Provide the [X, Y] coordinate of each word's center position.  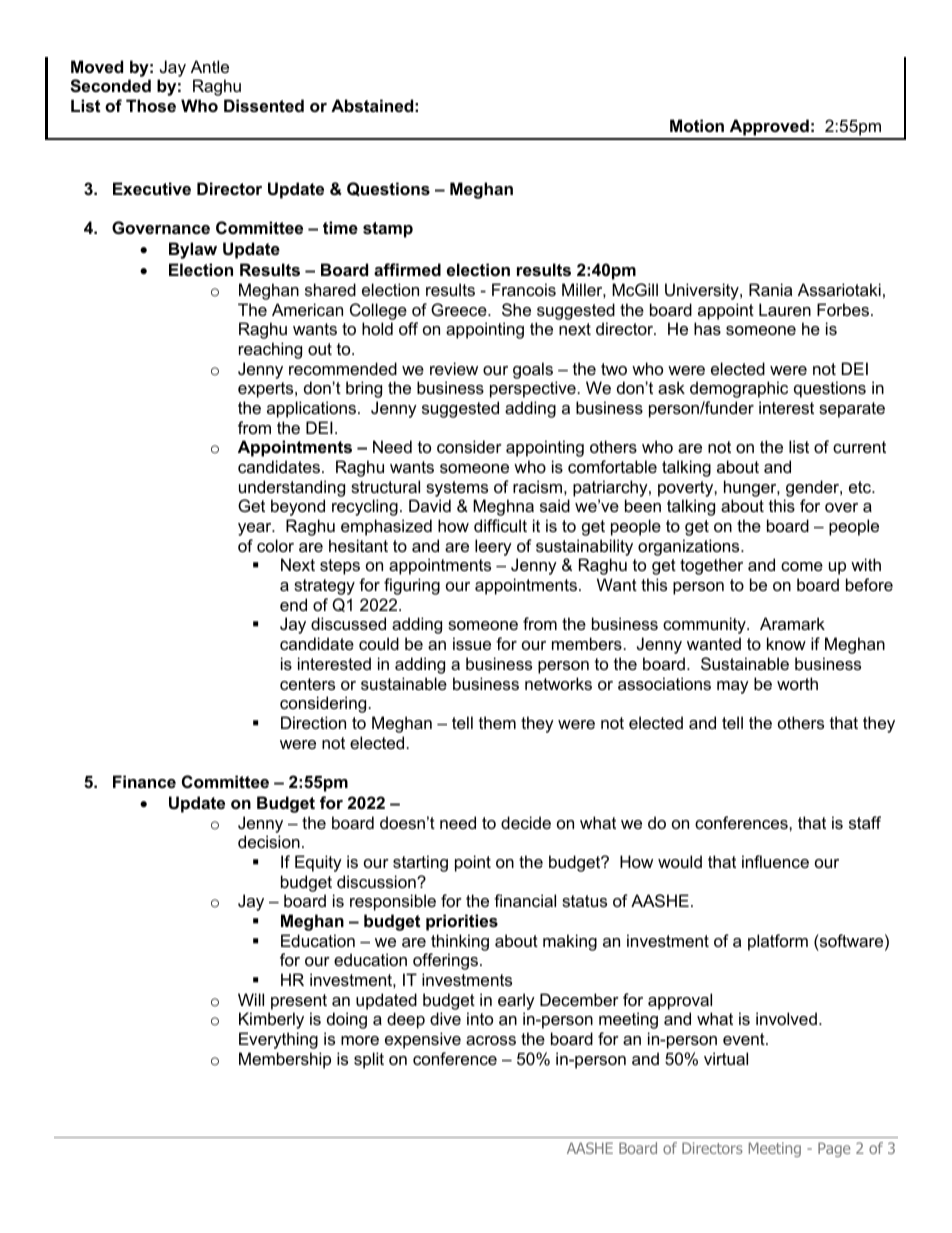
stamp [388, 230]
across [491, 1040]
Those [151, 105]
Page [834, 1149]
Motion [697, 125]
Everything [278, 1040]
